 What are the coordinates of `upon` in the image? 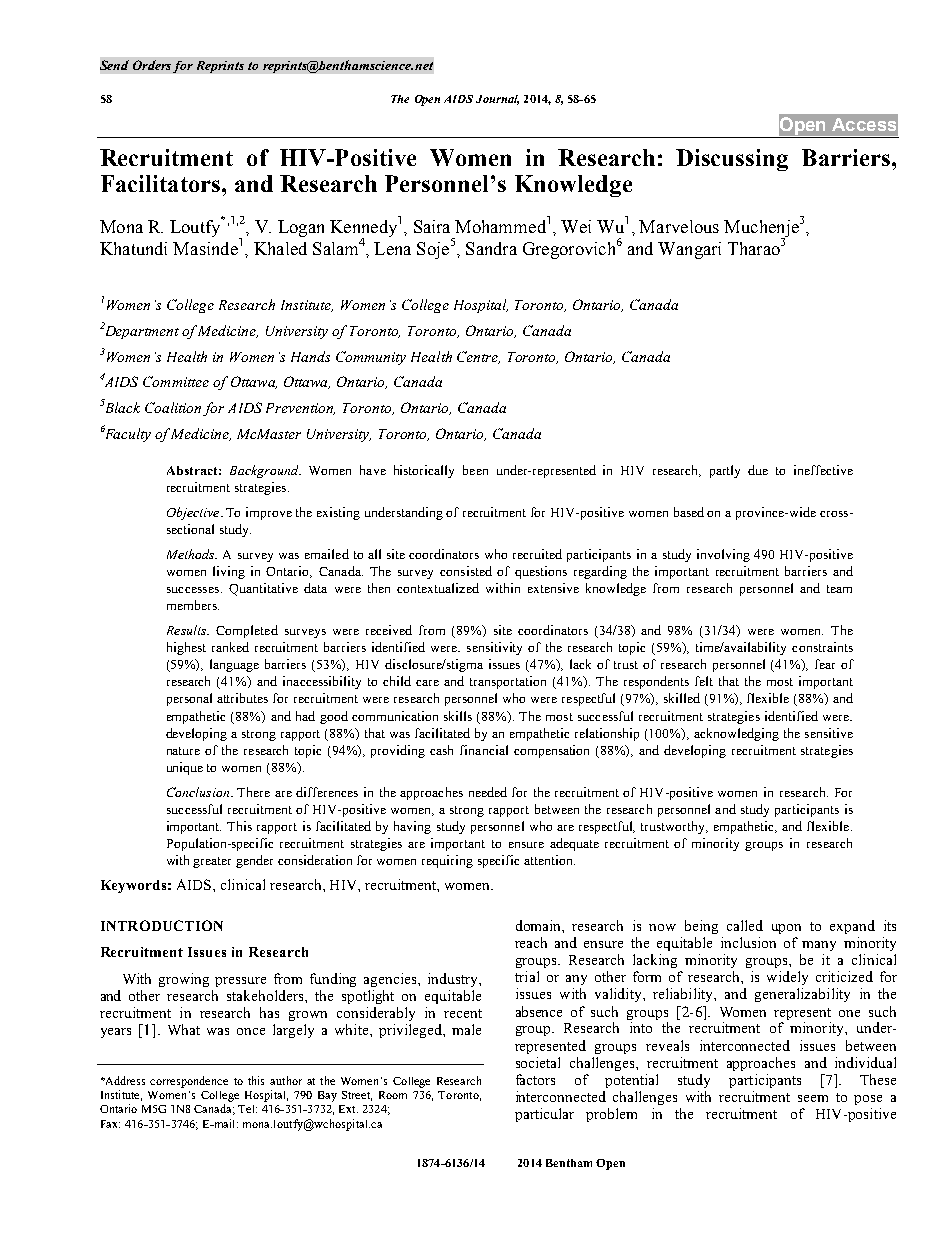 It's located at (786, 929).
